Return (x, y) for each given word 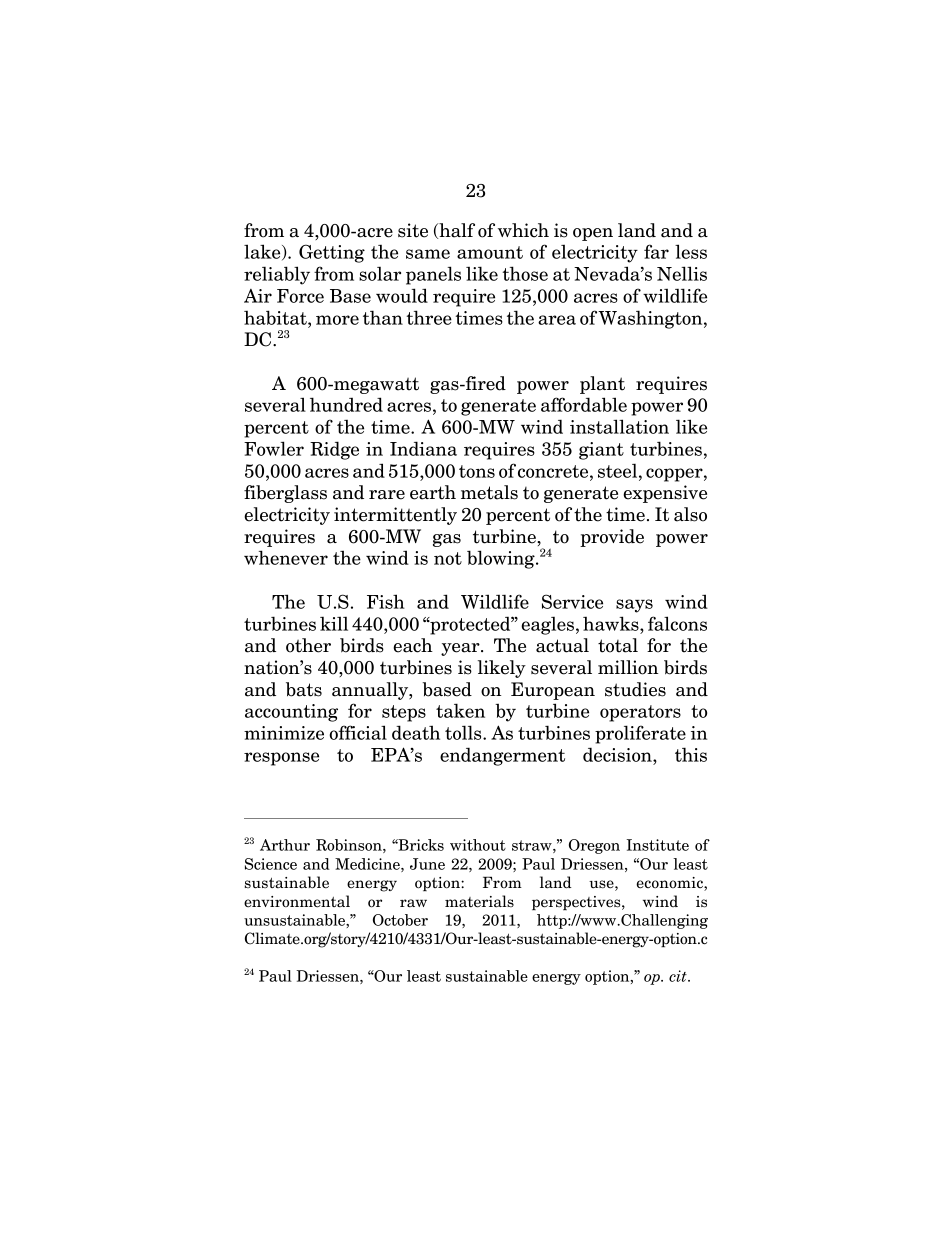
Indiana (423, 448)
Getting (332, 253)
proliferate (640, 734)
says (634, 606)
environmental (297, 901)
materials (479, 901)
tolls (464, 732)
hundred (346, 404)
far (656, 251)
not (448, 558)
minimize (284, 733)
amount (490, 252)
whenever (286, 557)
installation (619, 426)
